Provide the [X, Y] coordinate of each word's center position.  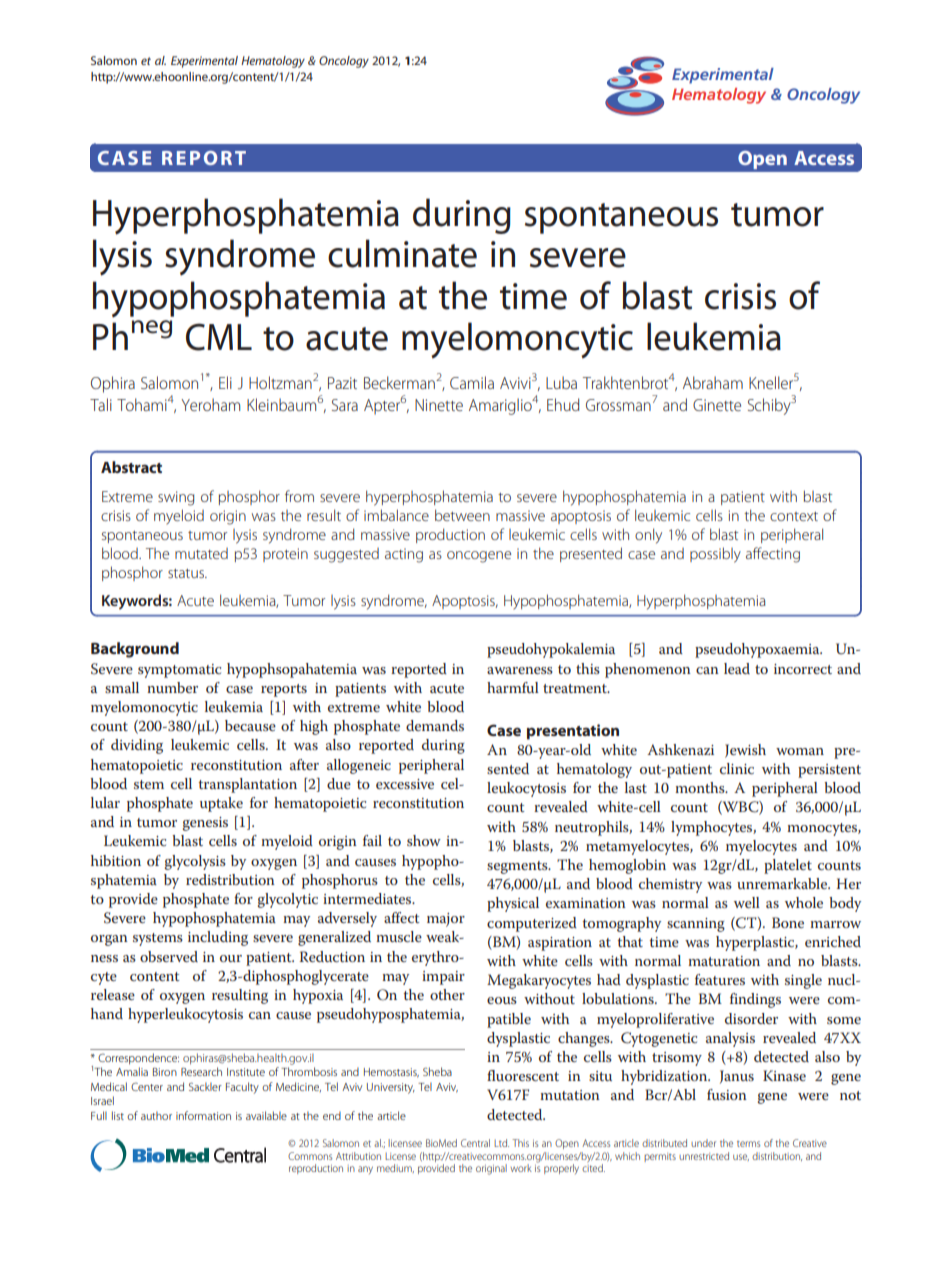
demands [435, 725]
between [462, 515]
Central [475, 1143]
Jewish [745, 751]
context [794, 516]
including [218, 938]
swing [176, 498]
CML [219, 337]
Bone [788, 922]
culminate [402, 253]
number [172, 687]
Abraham [713, 382]
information [203, 1115]
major [446, 920]
